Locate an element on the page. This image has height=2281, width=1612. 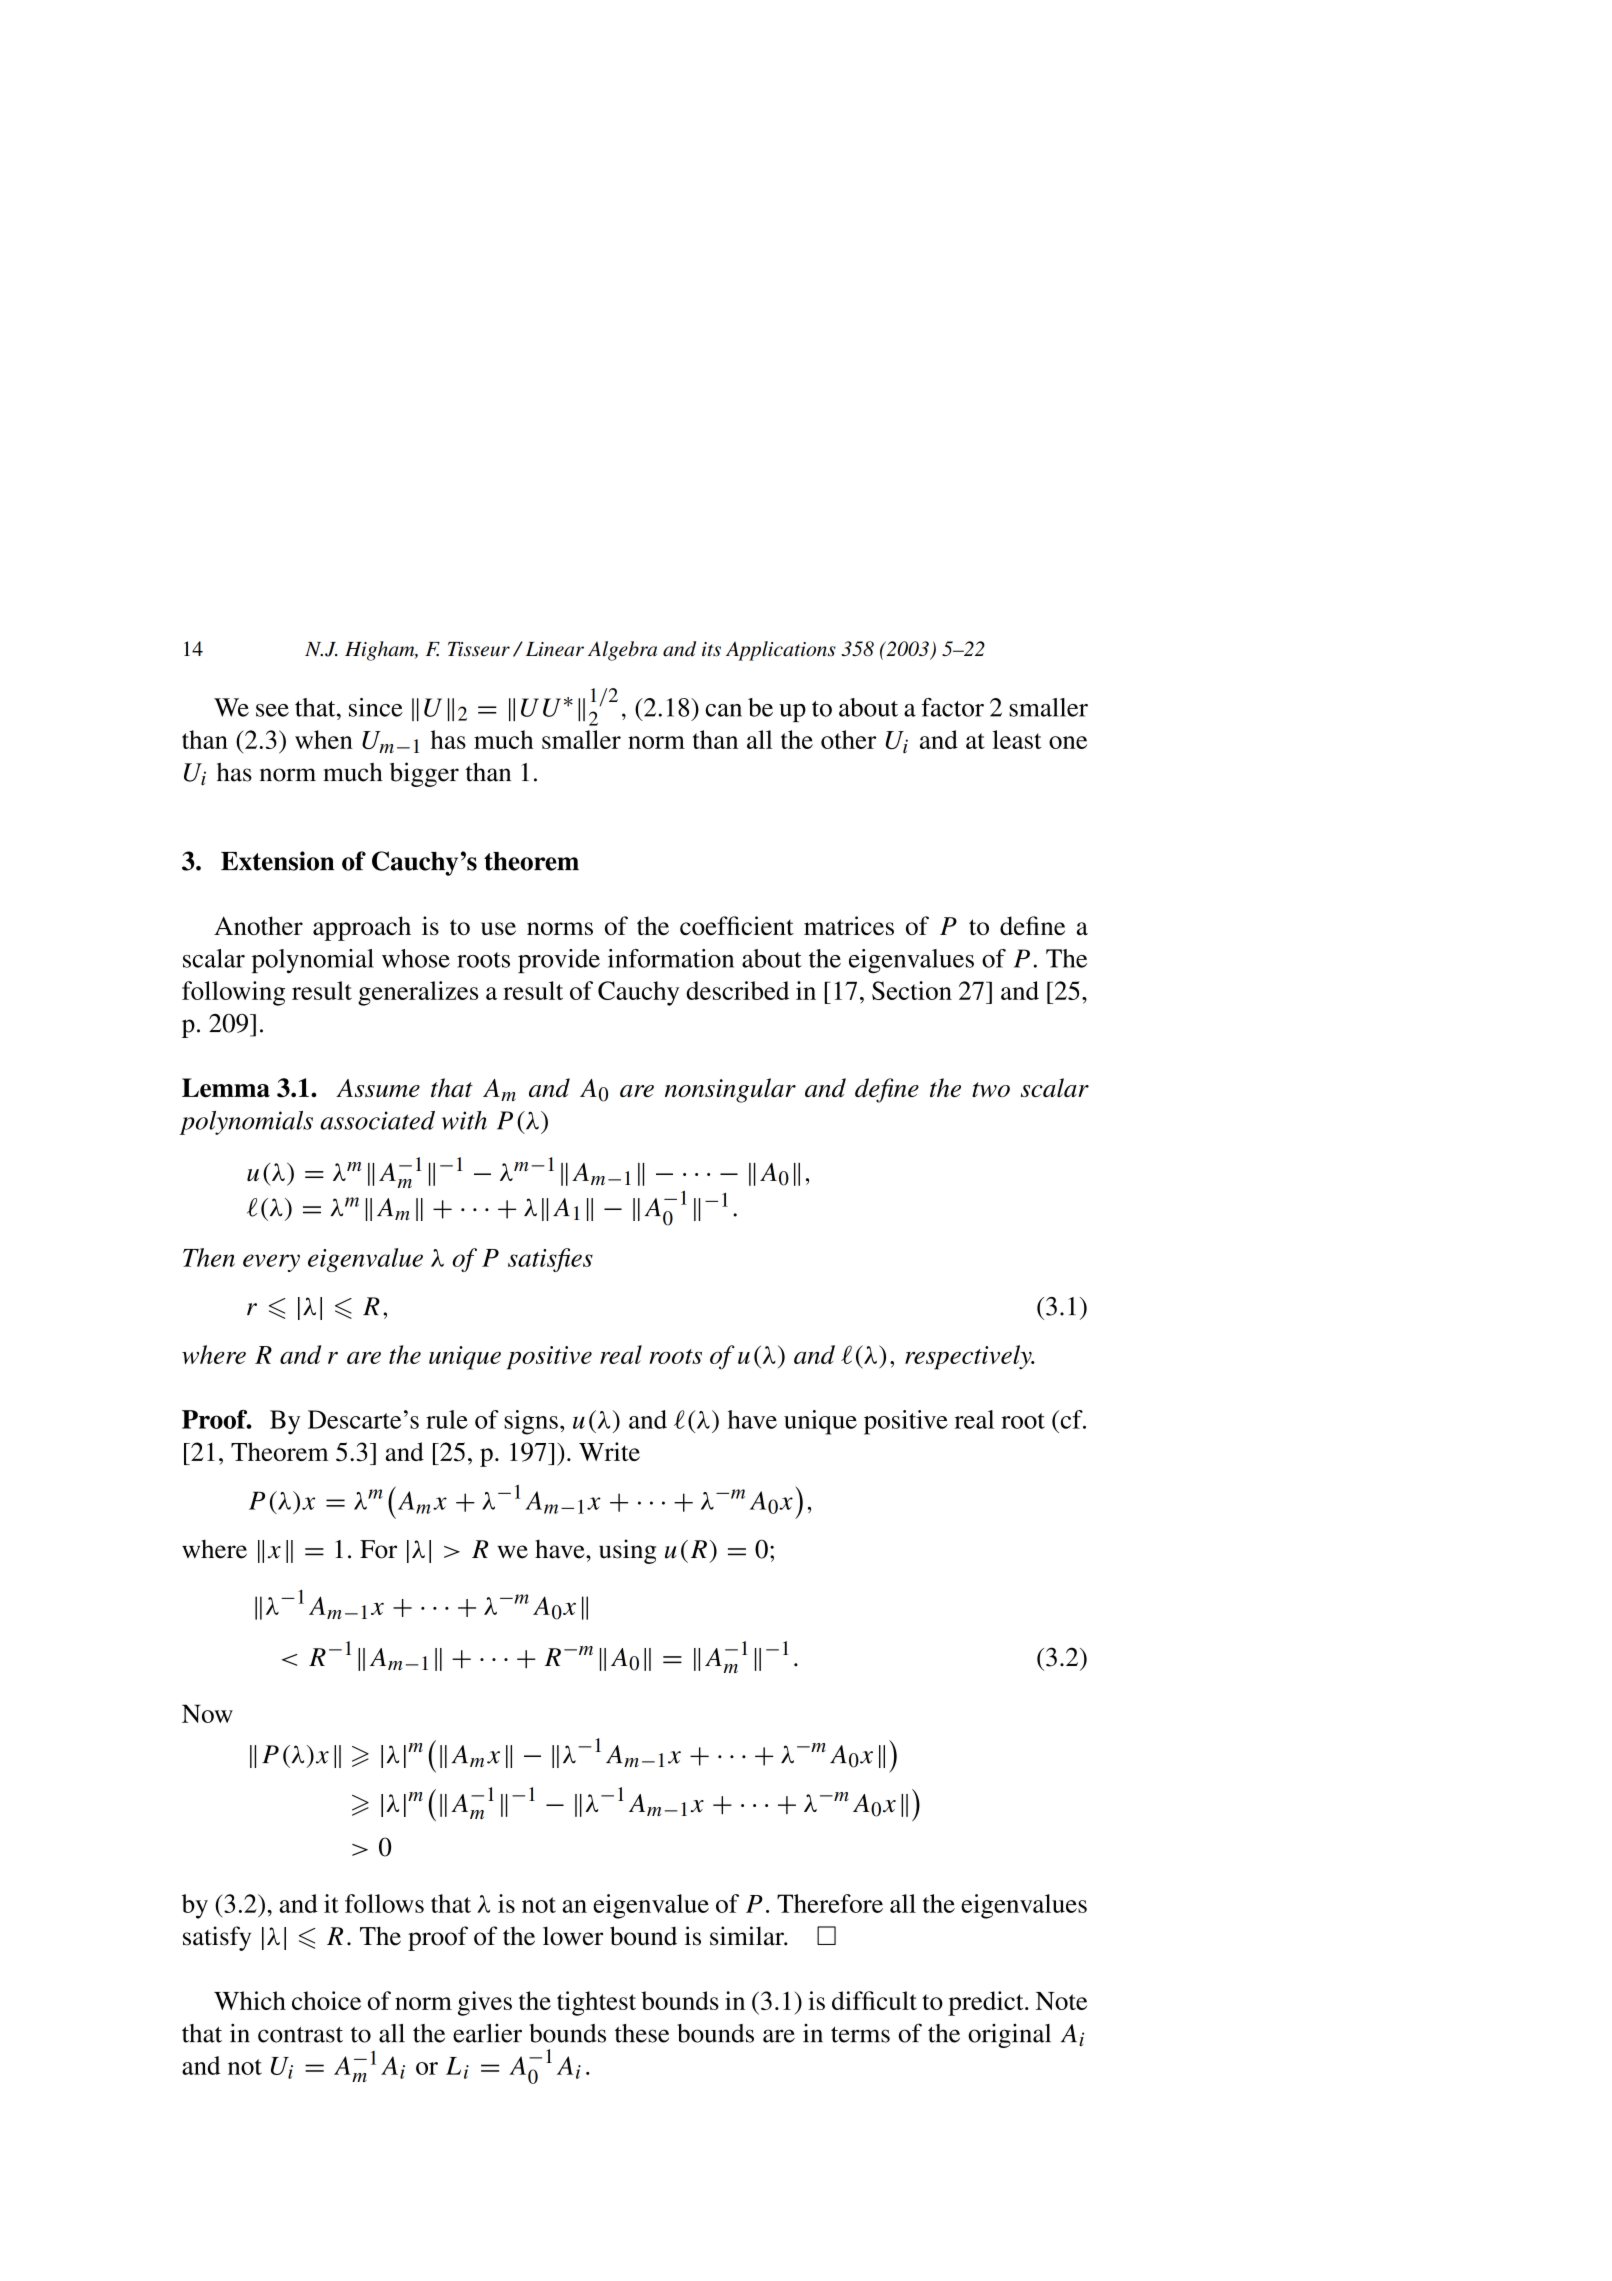
factor is located at coordinates (952, 707).
